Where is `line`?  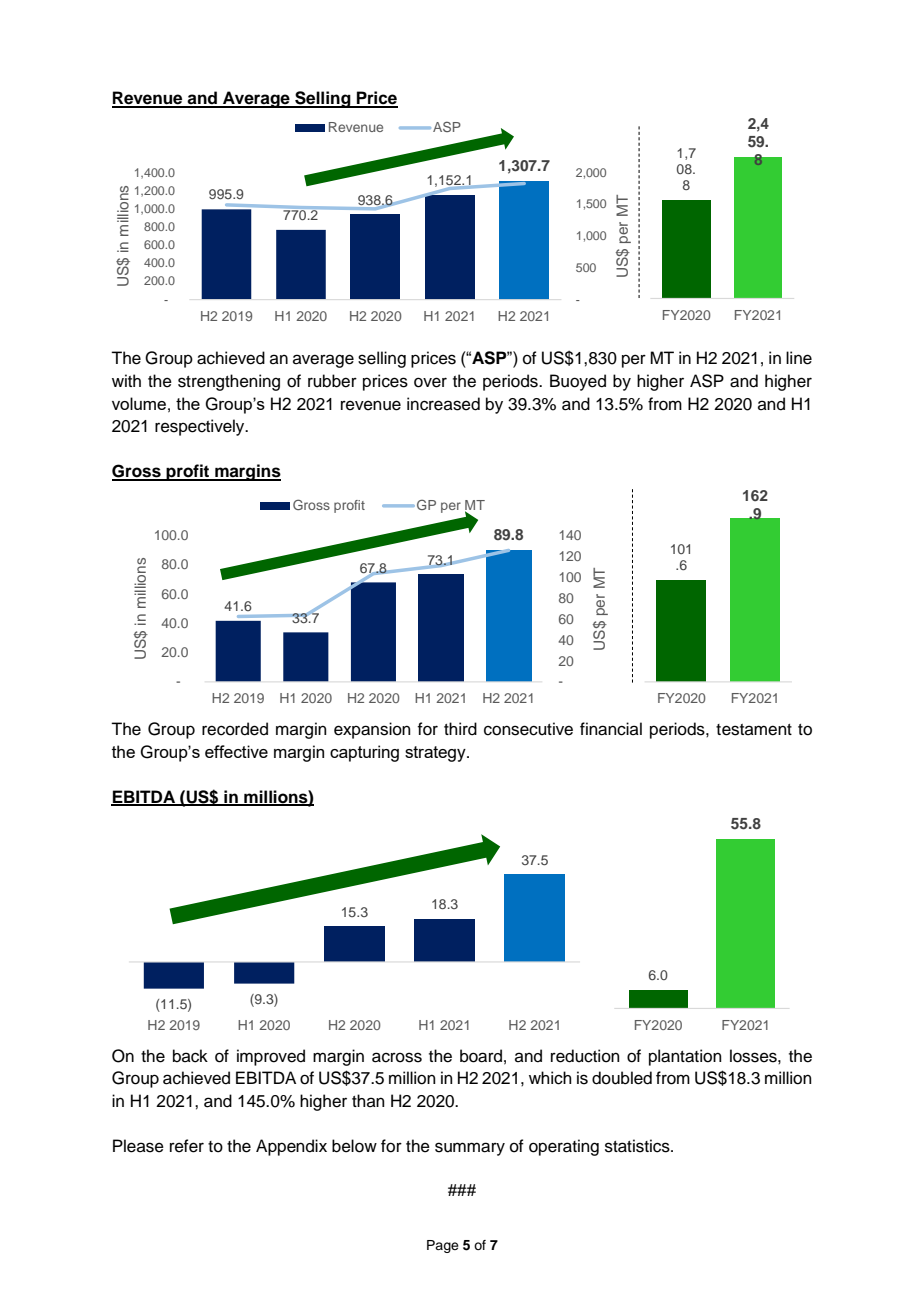
line is located at coordinates (799, 358).
